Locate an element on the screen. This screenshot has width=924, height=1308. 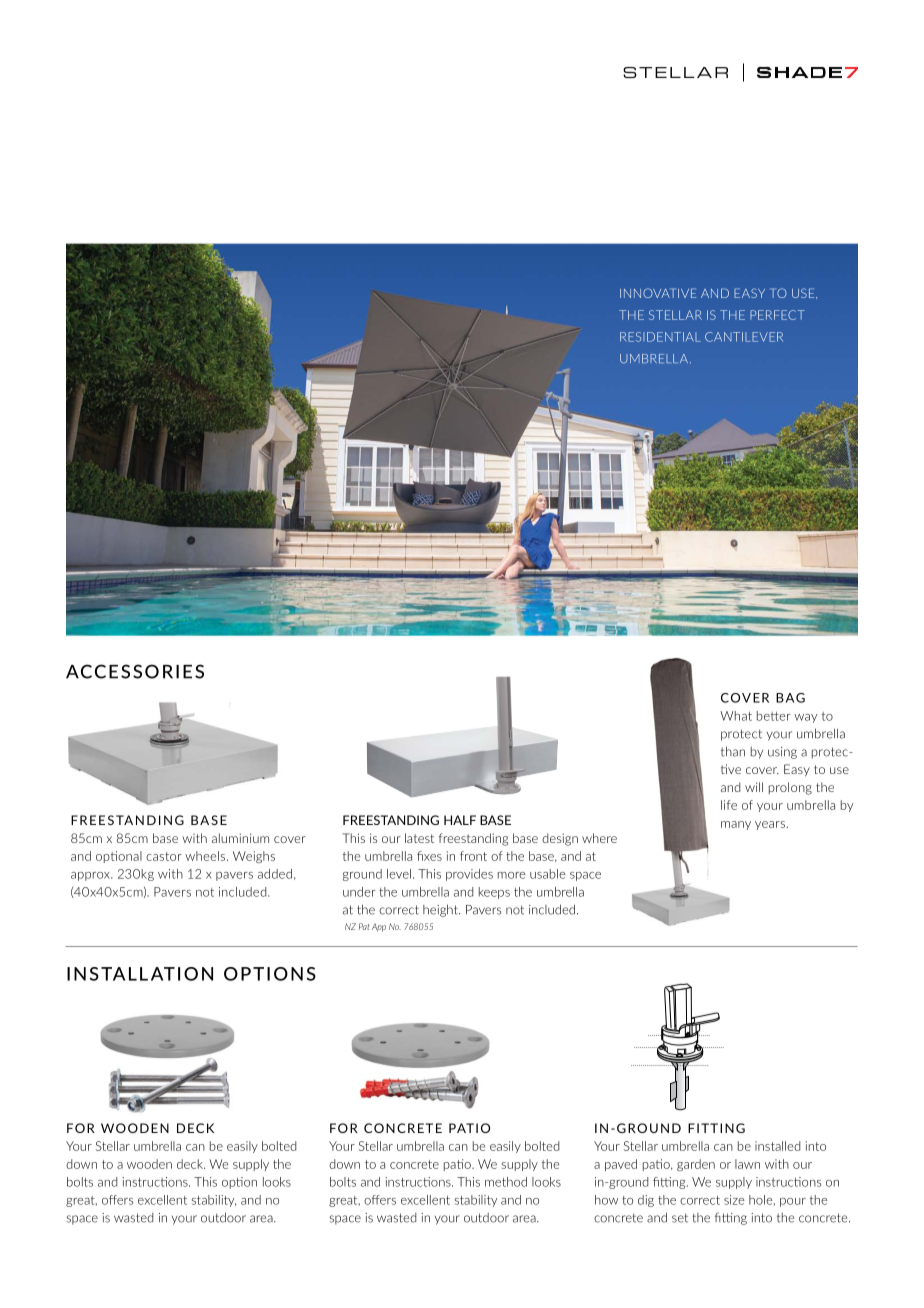
RESIDENTIAL is located at coordinates (660, 337).
